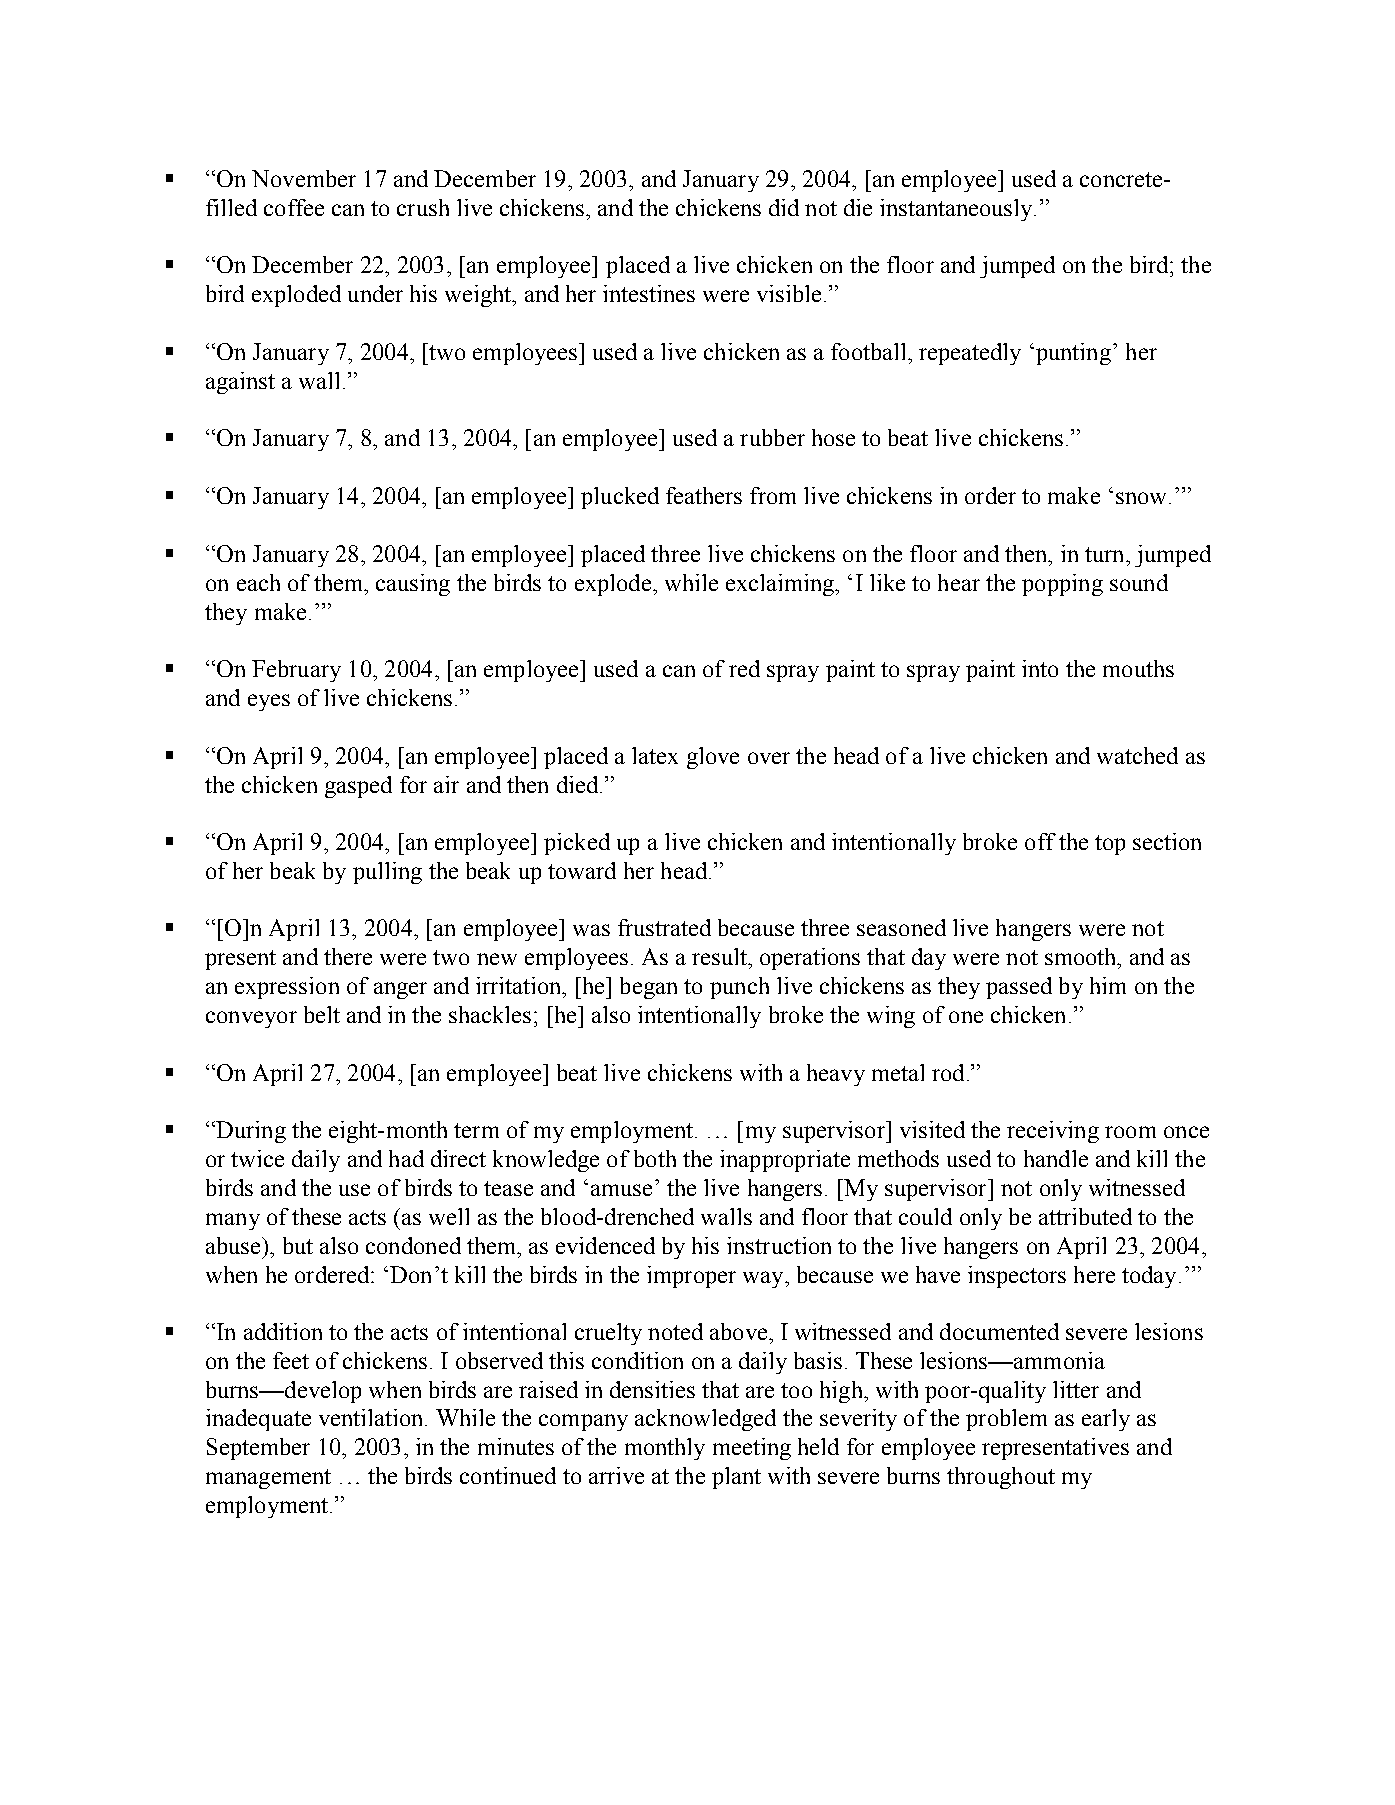  I want to click on had, so click(406, 1158).
